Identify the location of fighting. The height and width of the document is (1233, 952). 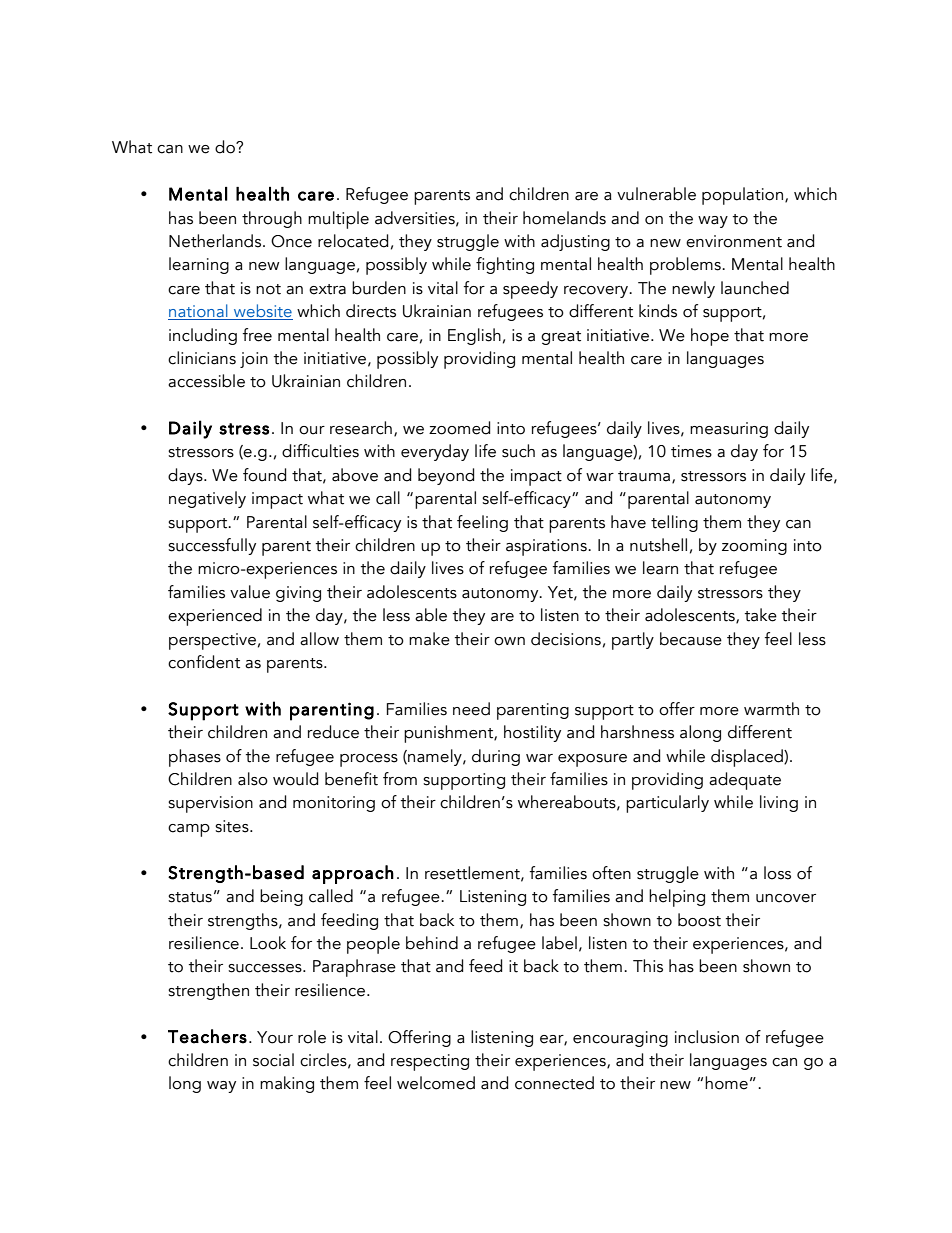
(505, 265).
